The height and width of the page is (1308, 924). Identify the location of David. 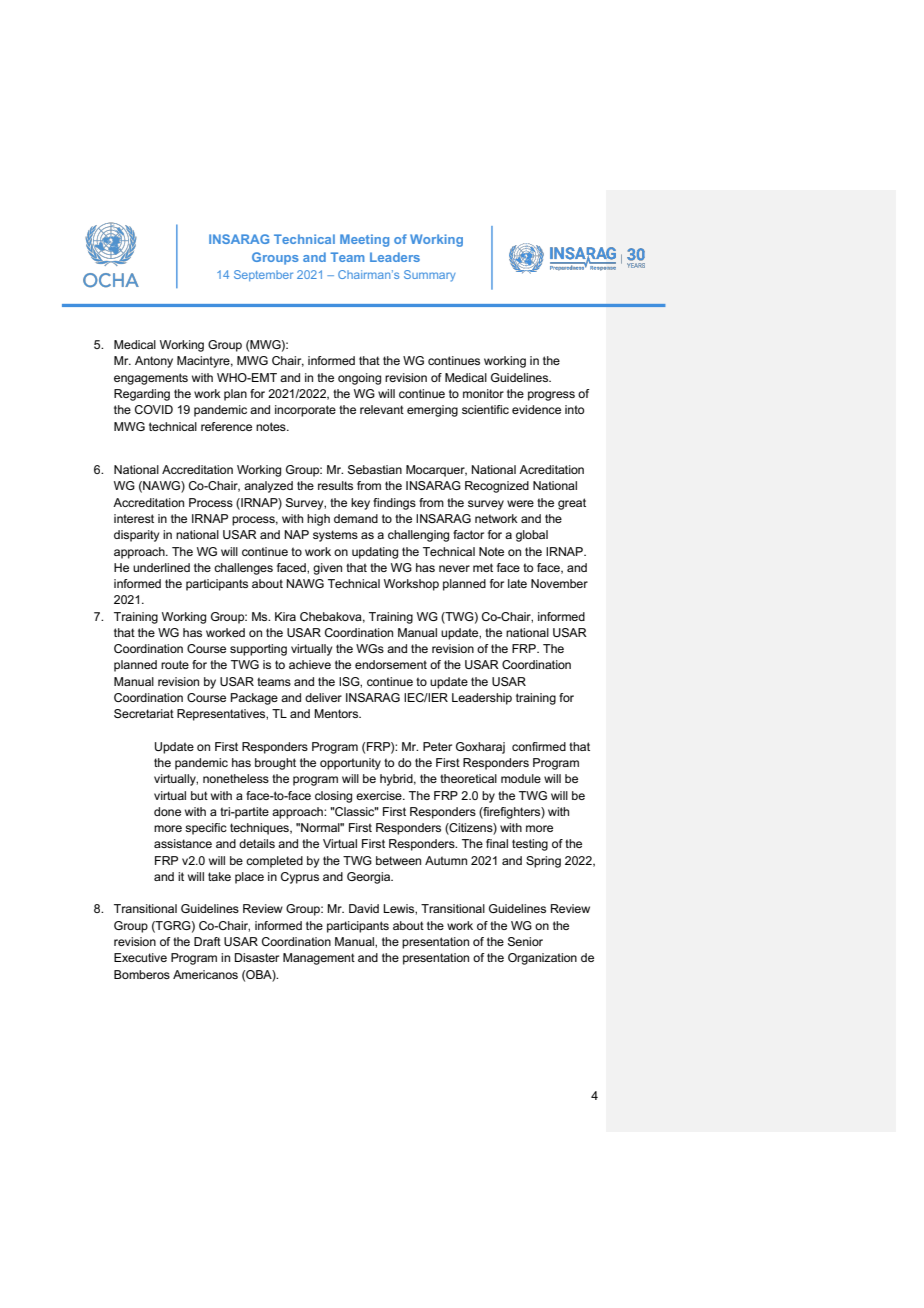
(364, 908).
